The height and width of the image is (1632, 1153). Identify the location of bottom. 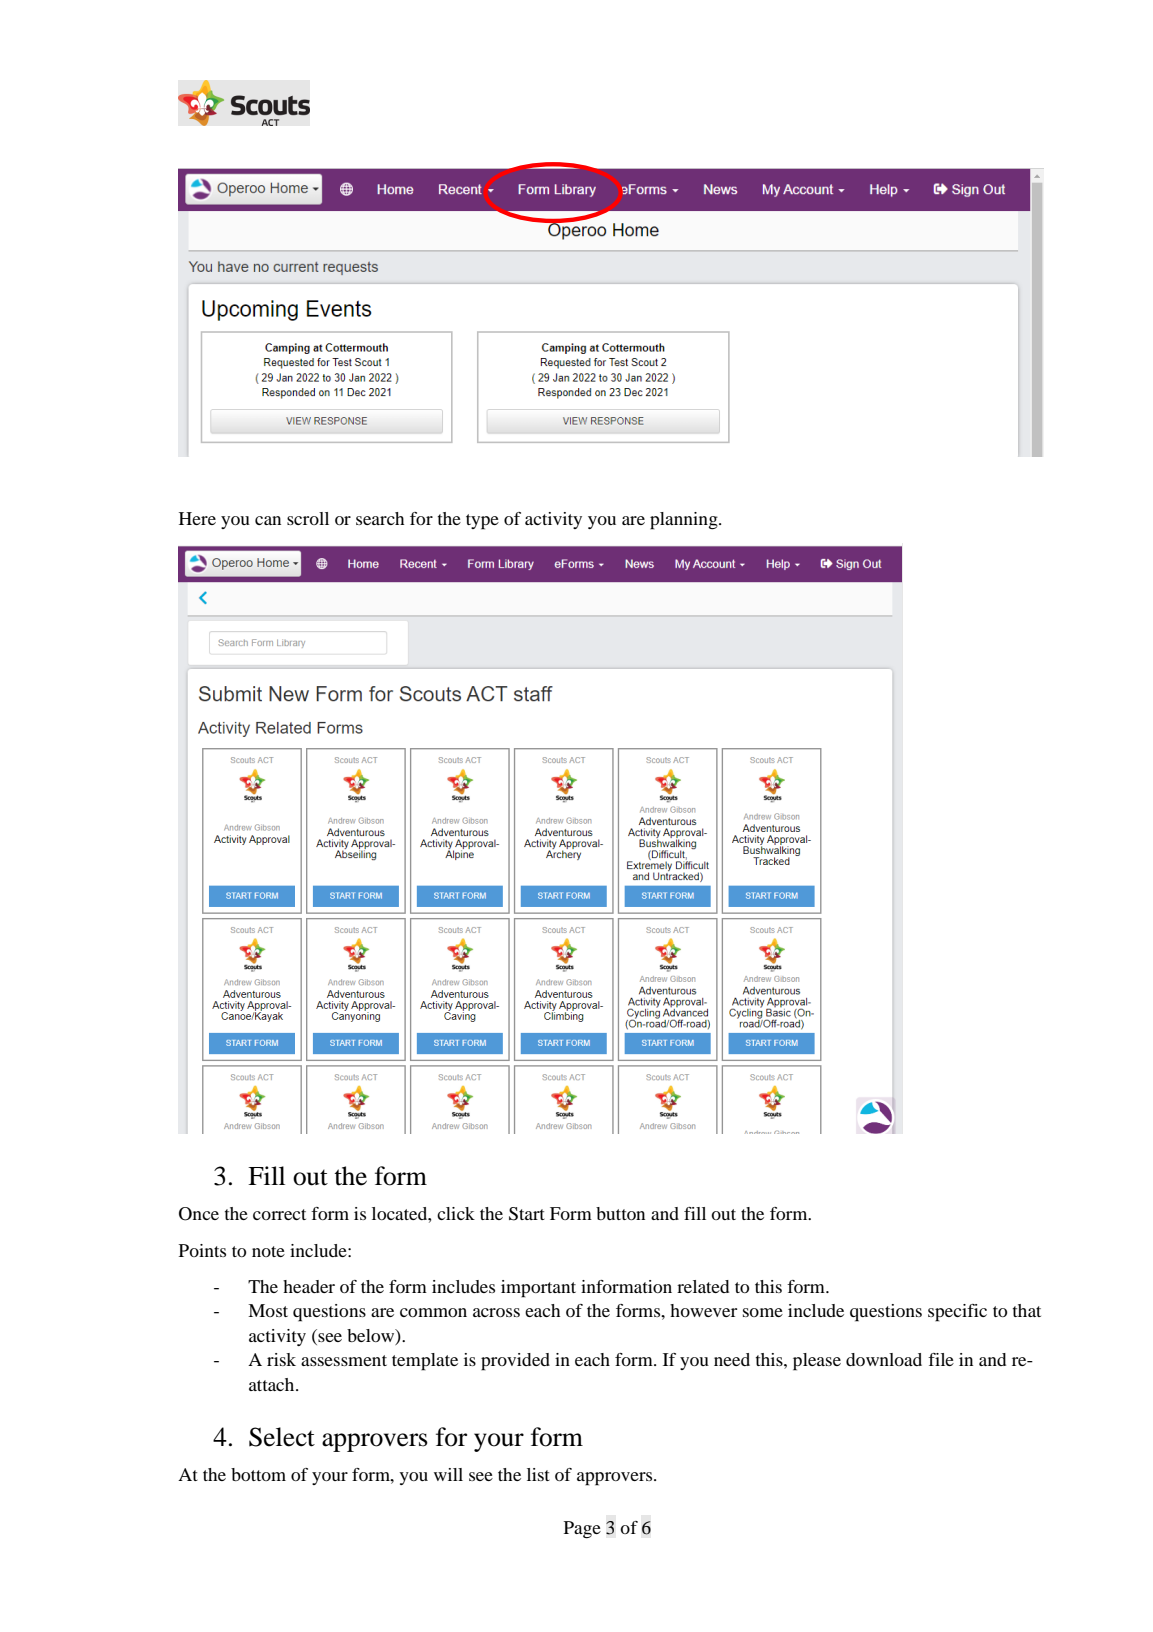
(258, 1474).
